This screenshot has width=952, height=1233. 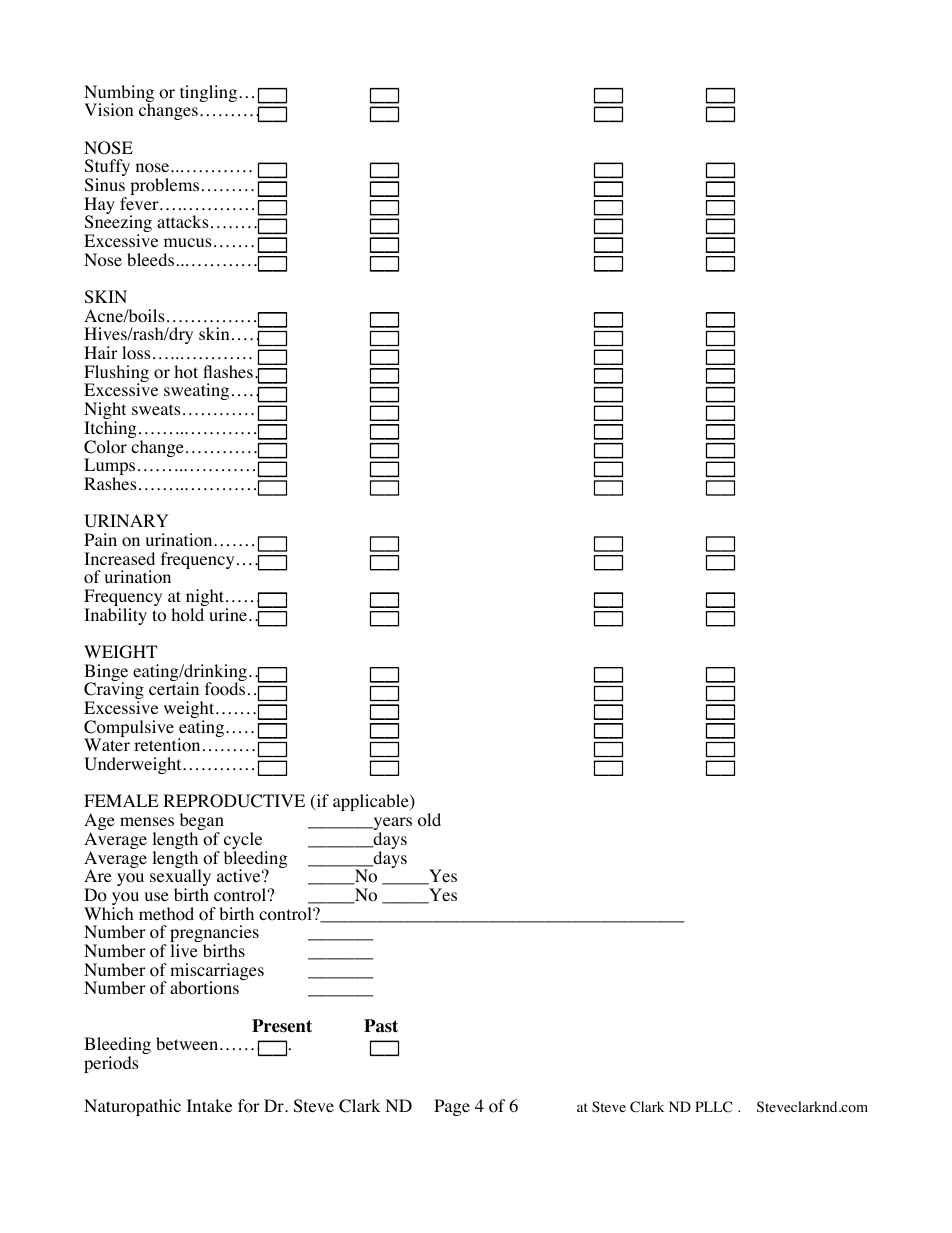 I want to click on mucus, so click(x=188, y=242).
